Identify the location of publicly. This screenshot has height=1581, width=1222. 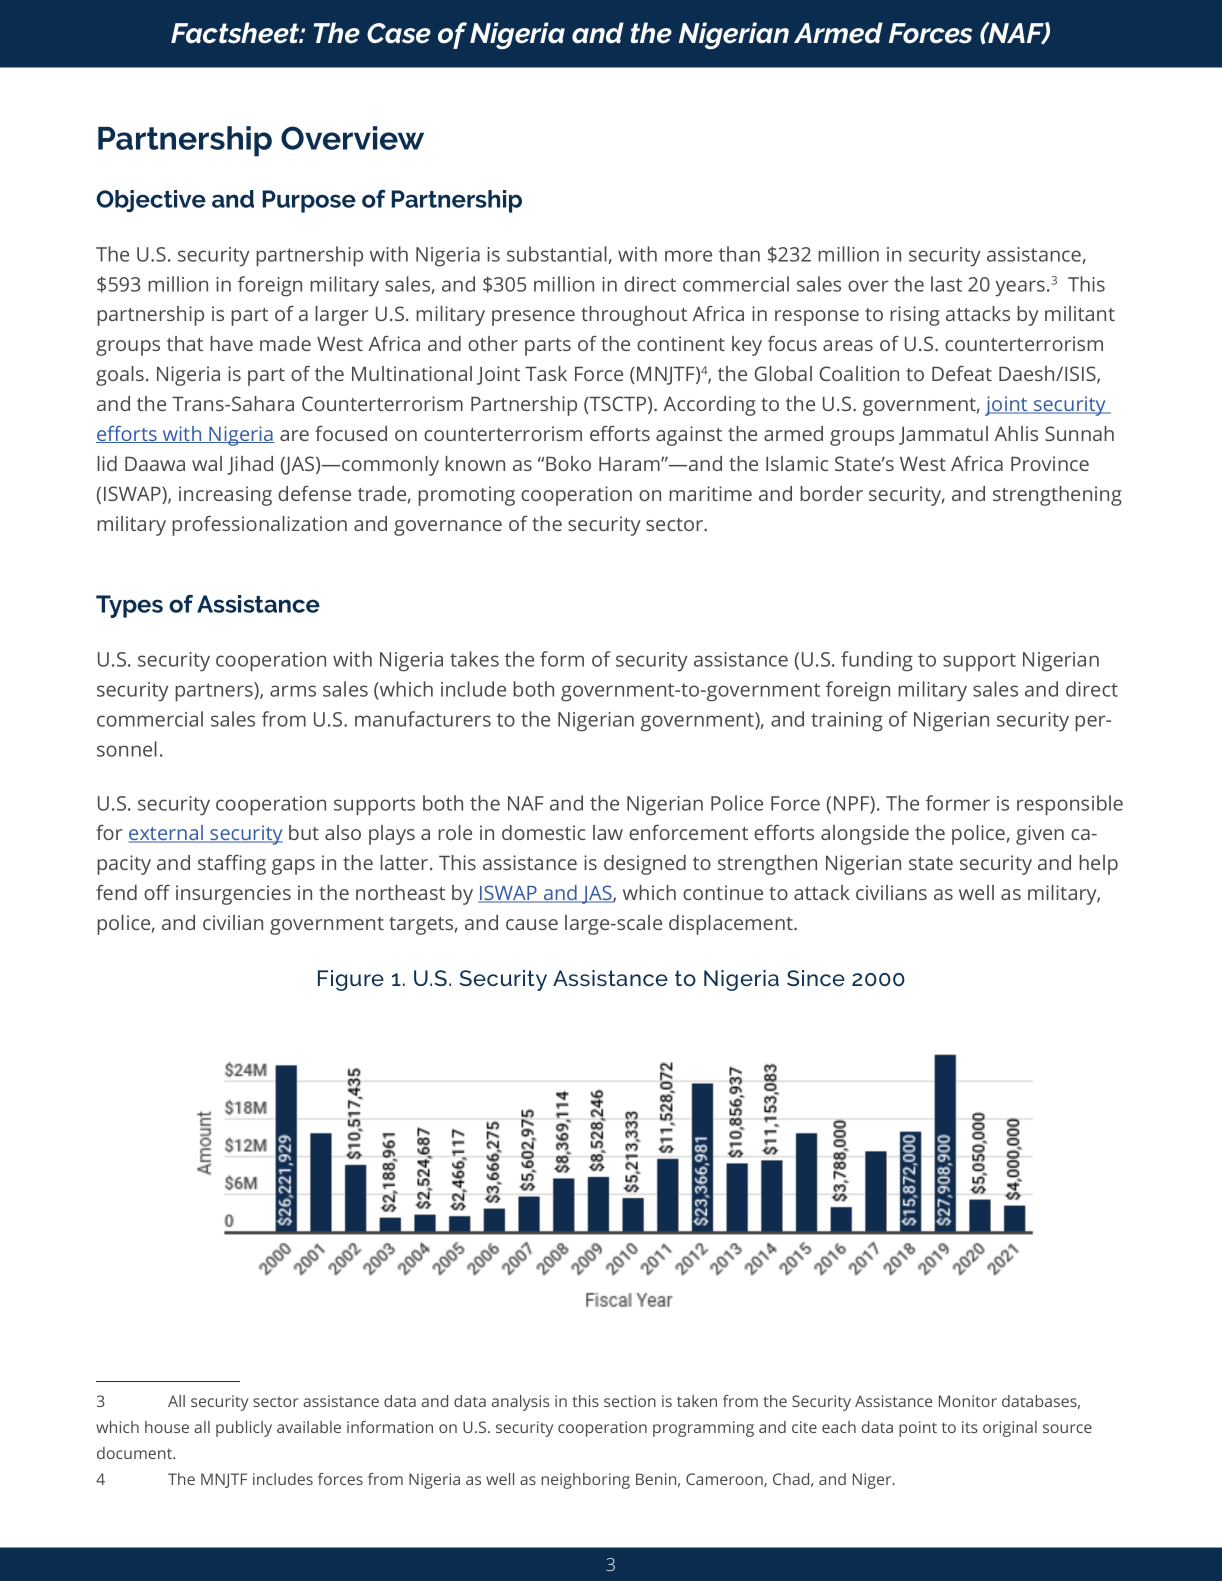
(244, 1429).
